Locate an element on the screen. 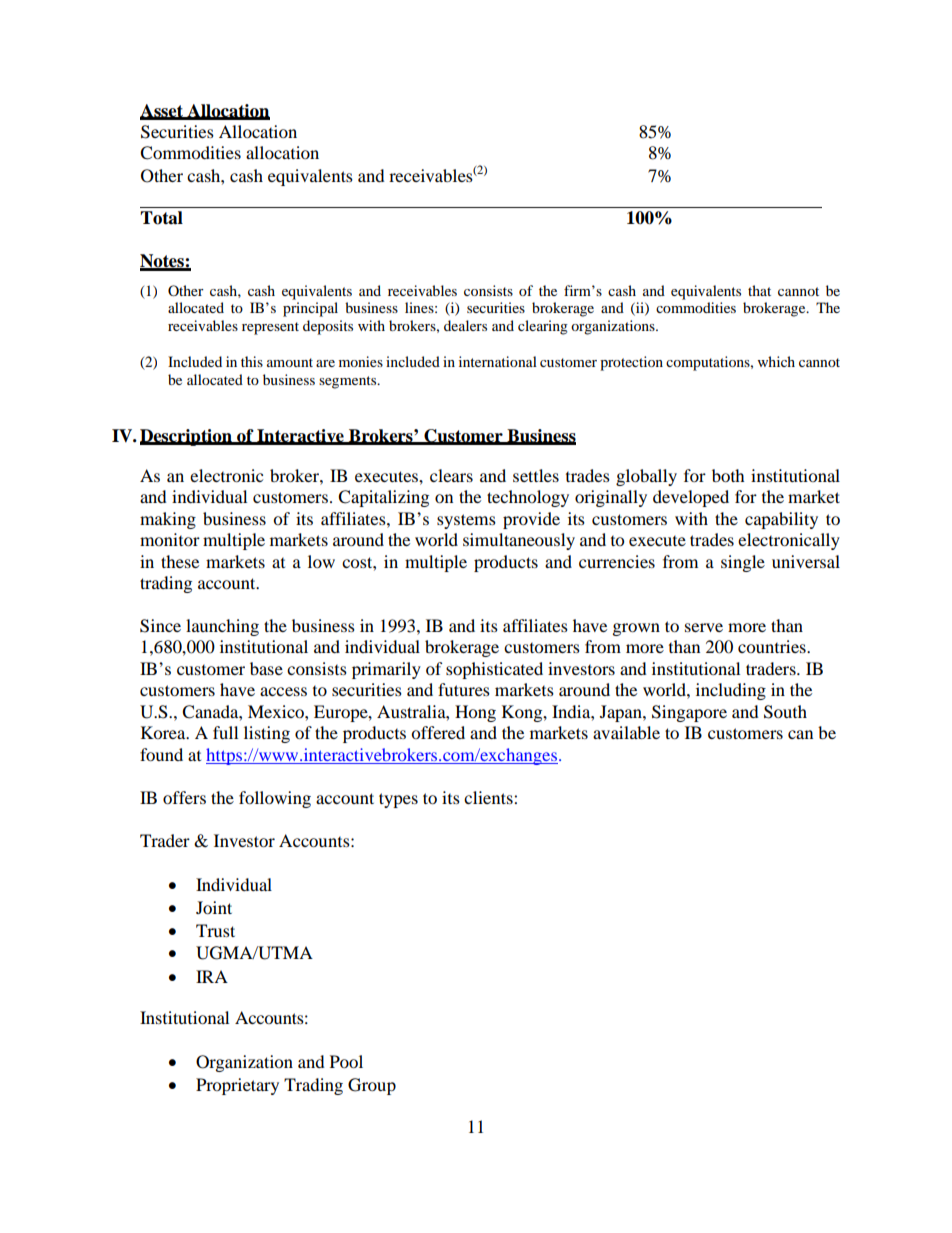 The height and width of the screenshot is (1233, 952). dealers is located at coordinates (465, 325).
